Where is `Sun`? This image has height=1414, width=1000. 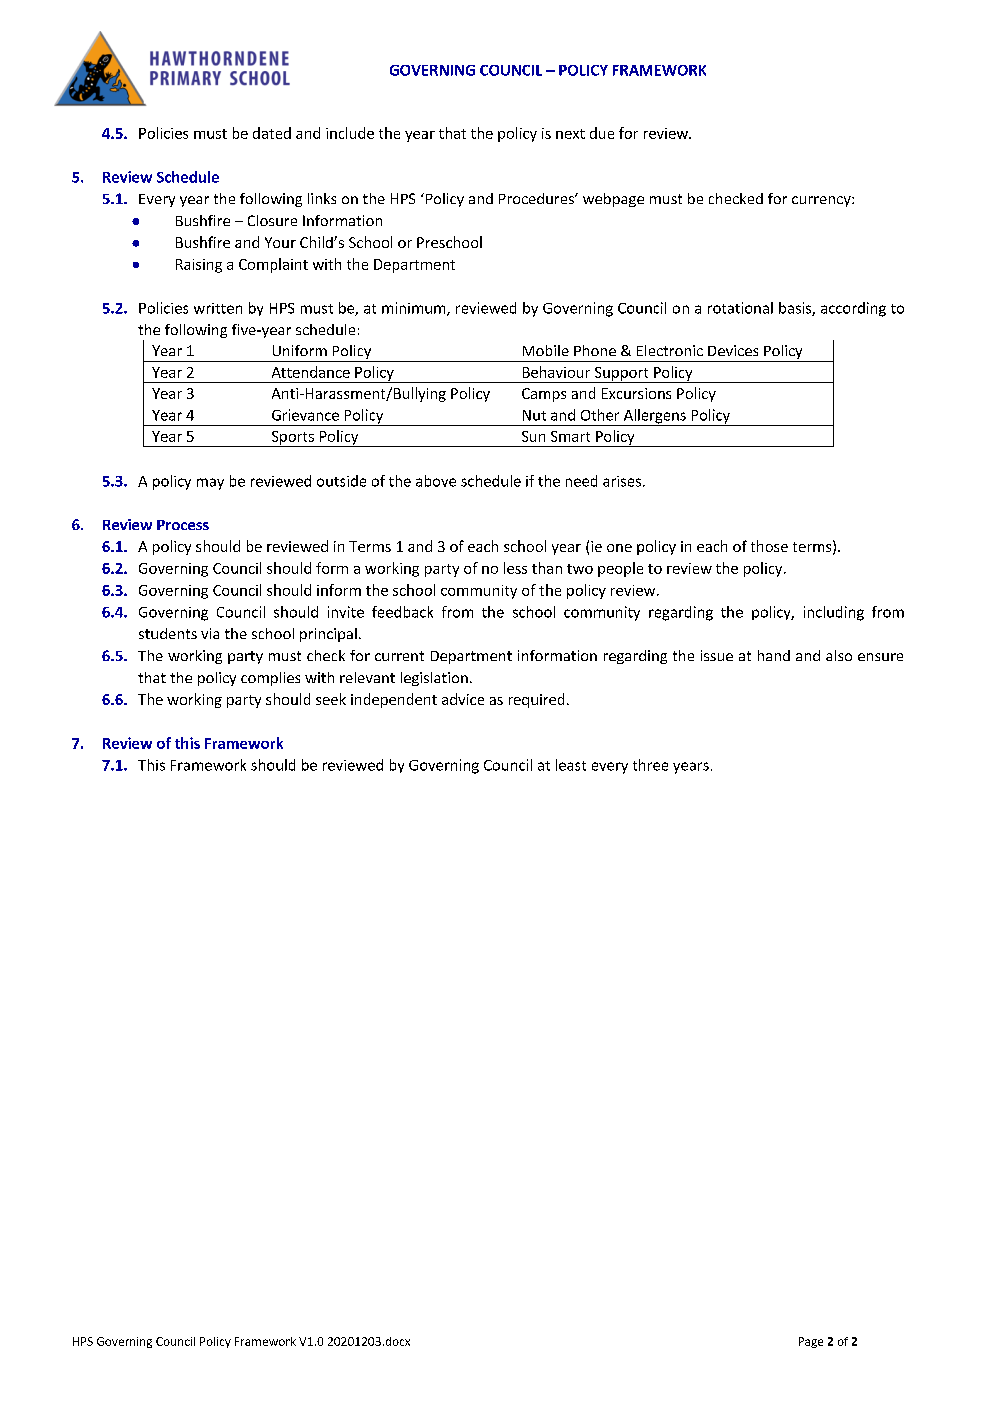
Sun is located at coordinates (533, 436).
